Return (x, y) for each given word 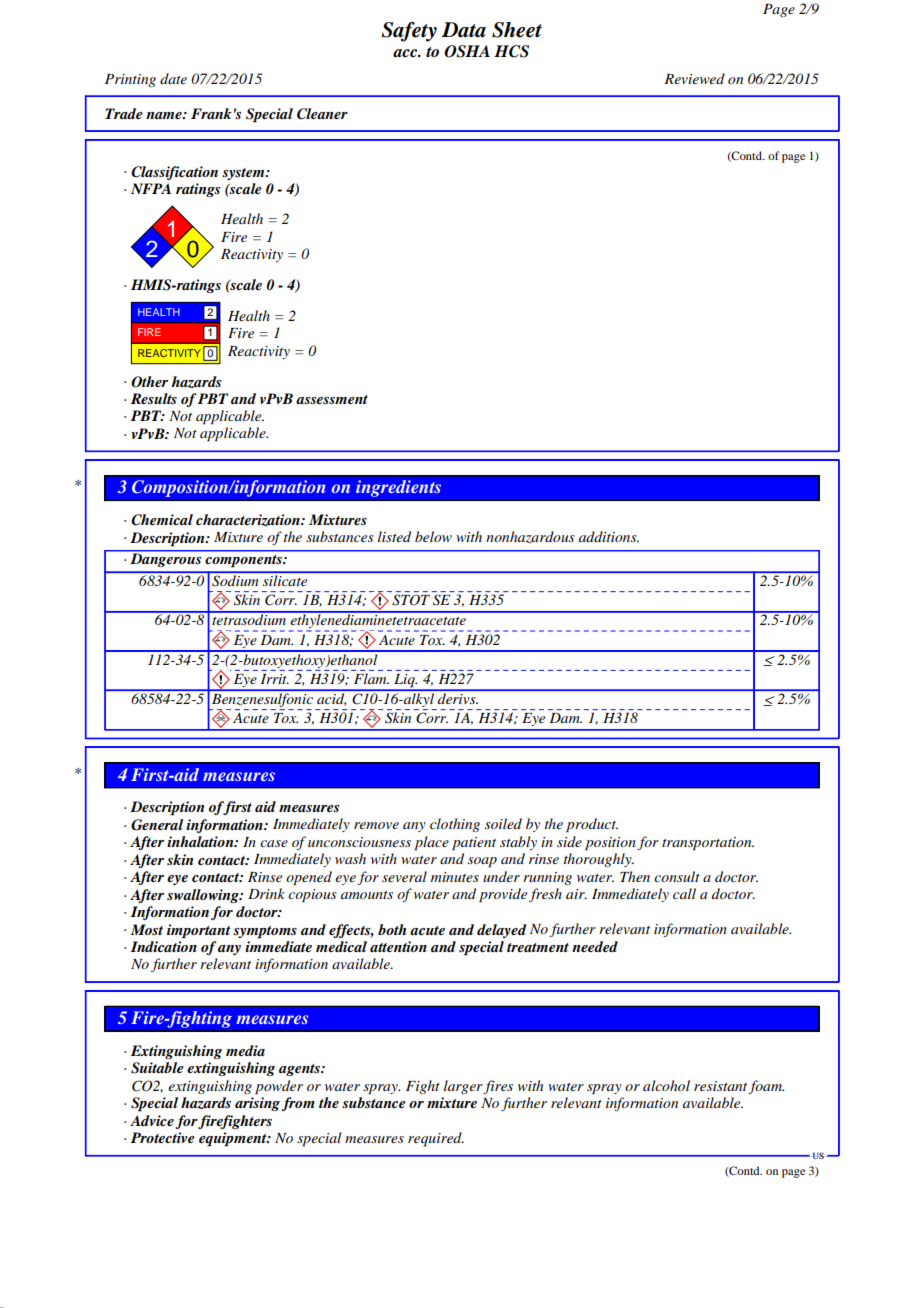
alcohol (666, 1085)
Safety (409, 31)
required (436, 1139)
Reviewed (694, 78)
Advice (152, 1120)
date (173, 78)
